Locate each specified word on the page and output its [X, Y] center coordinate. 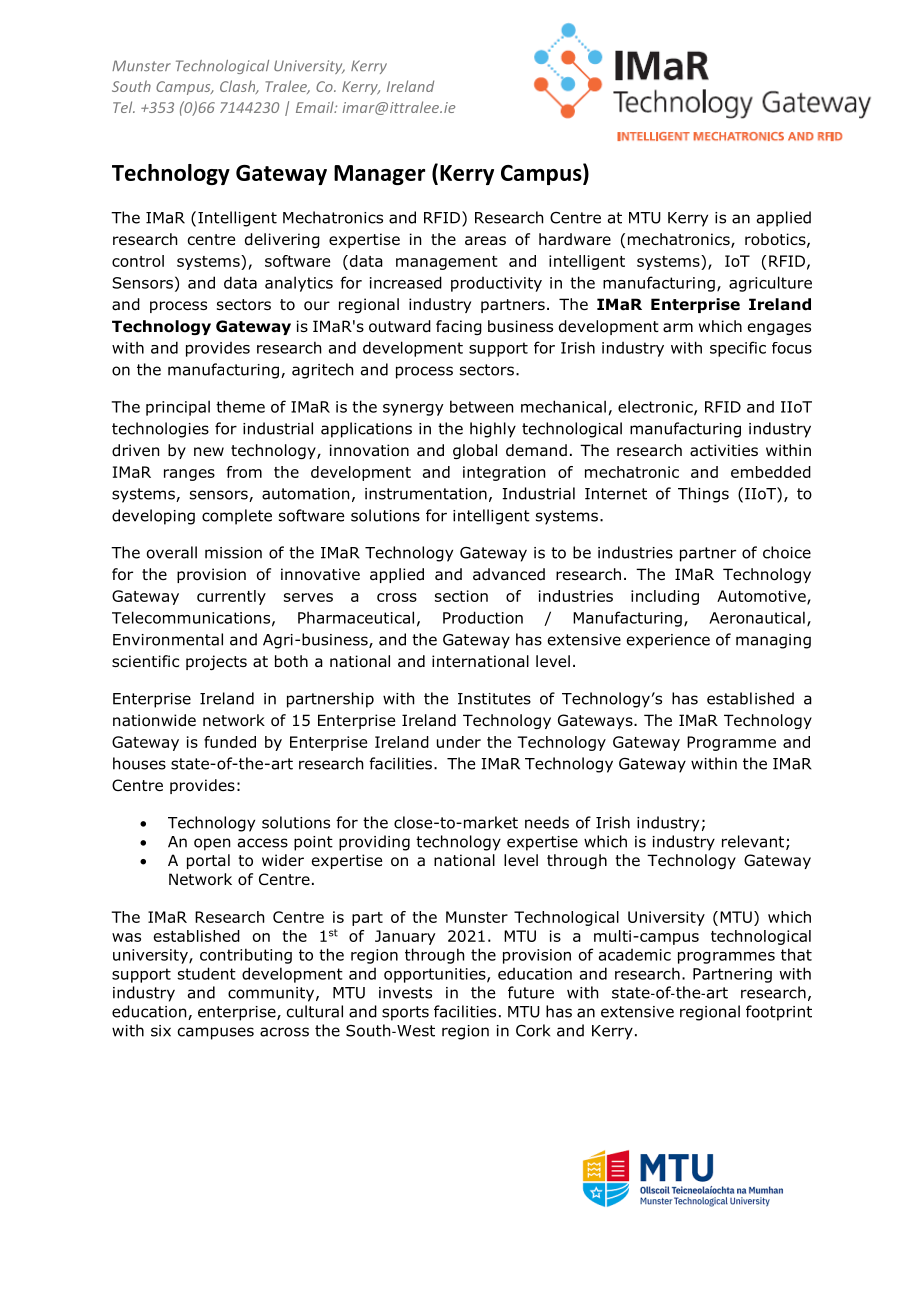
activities [724, 450]
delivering [282, 240]
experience [668, 641]
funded [230, 742]
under [459, 742]
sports [405, 1013]
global [475, 451]
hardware [575, 239]
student [207, 973]
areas [485, 240]
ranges [189, 475]
